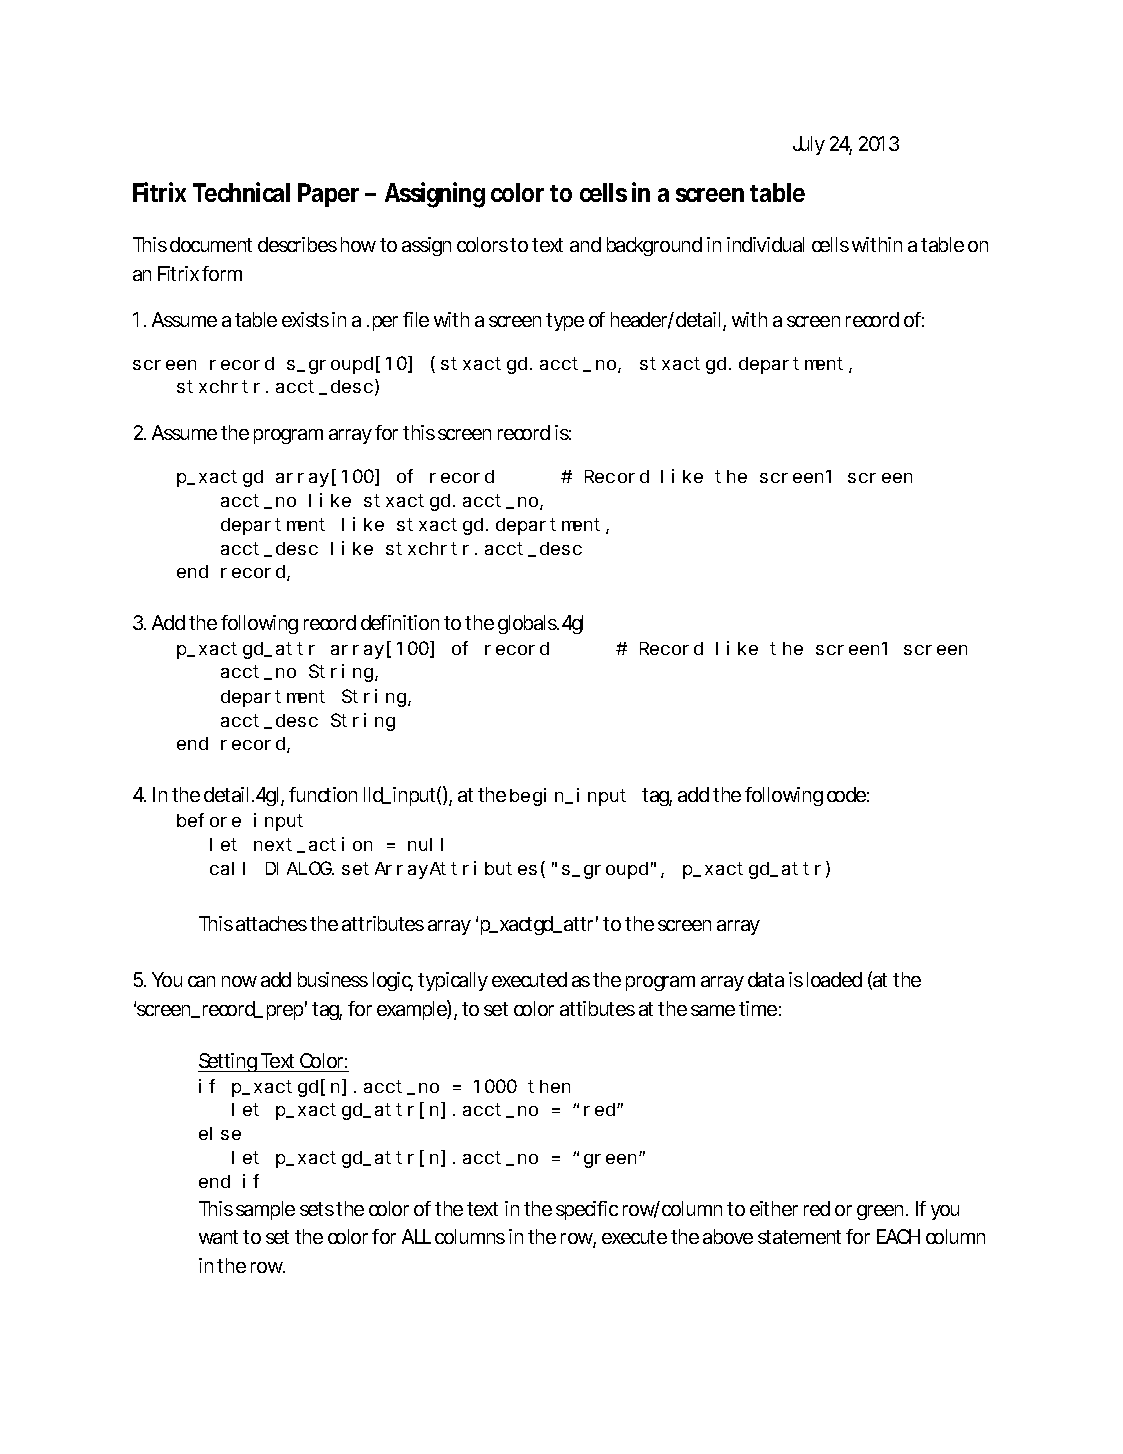 This screenshot has height=1454, width=1123. I want to click on code, so click(846, 794).
